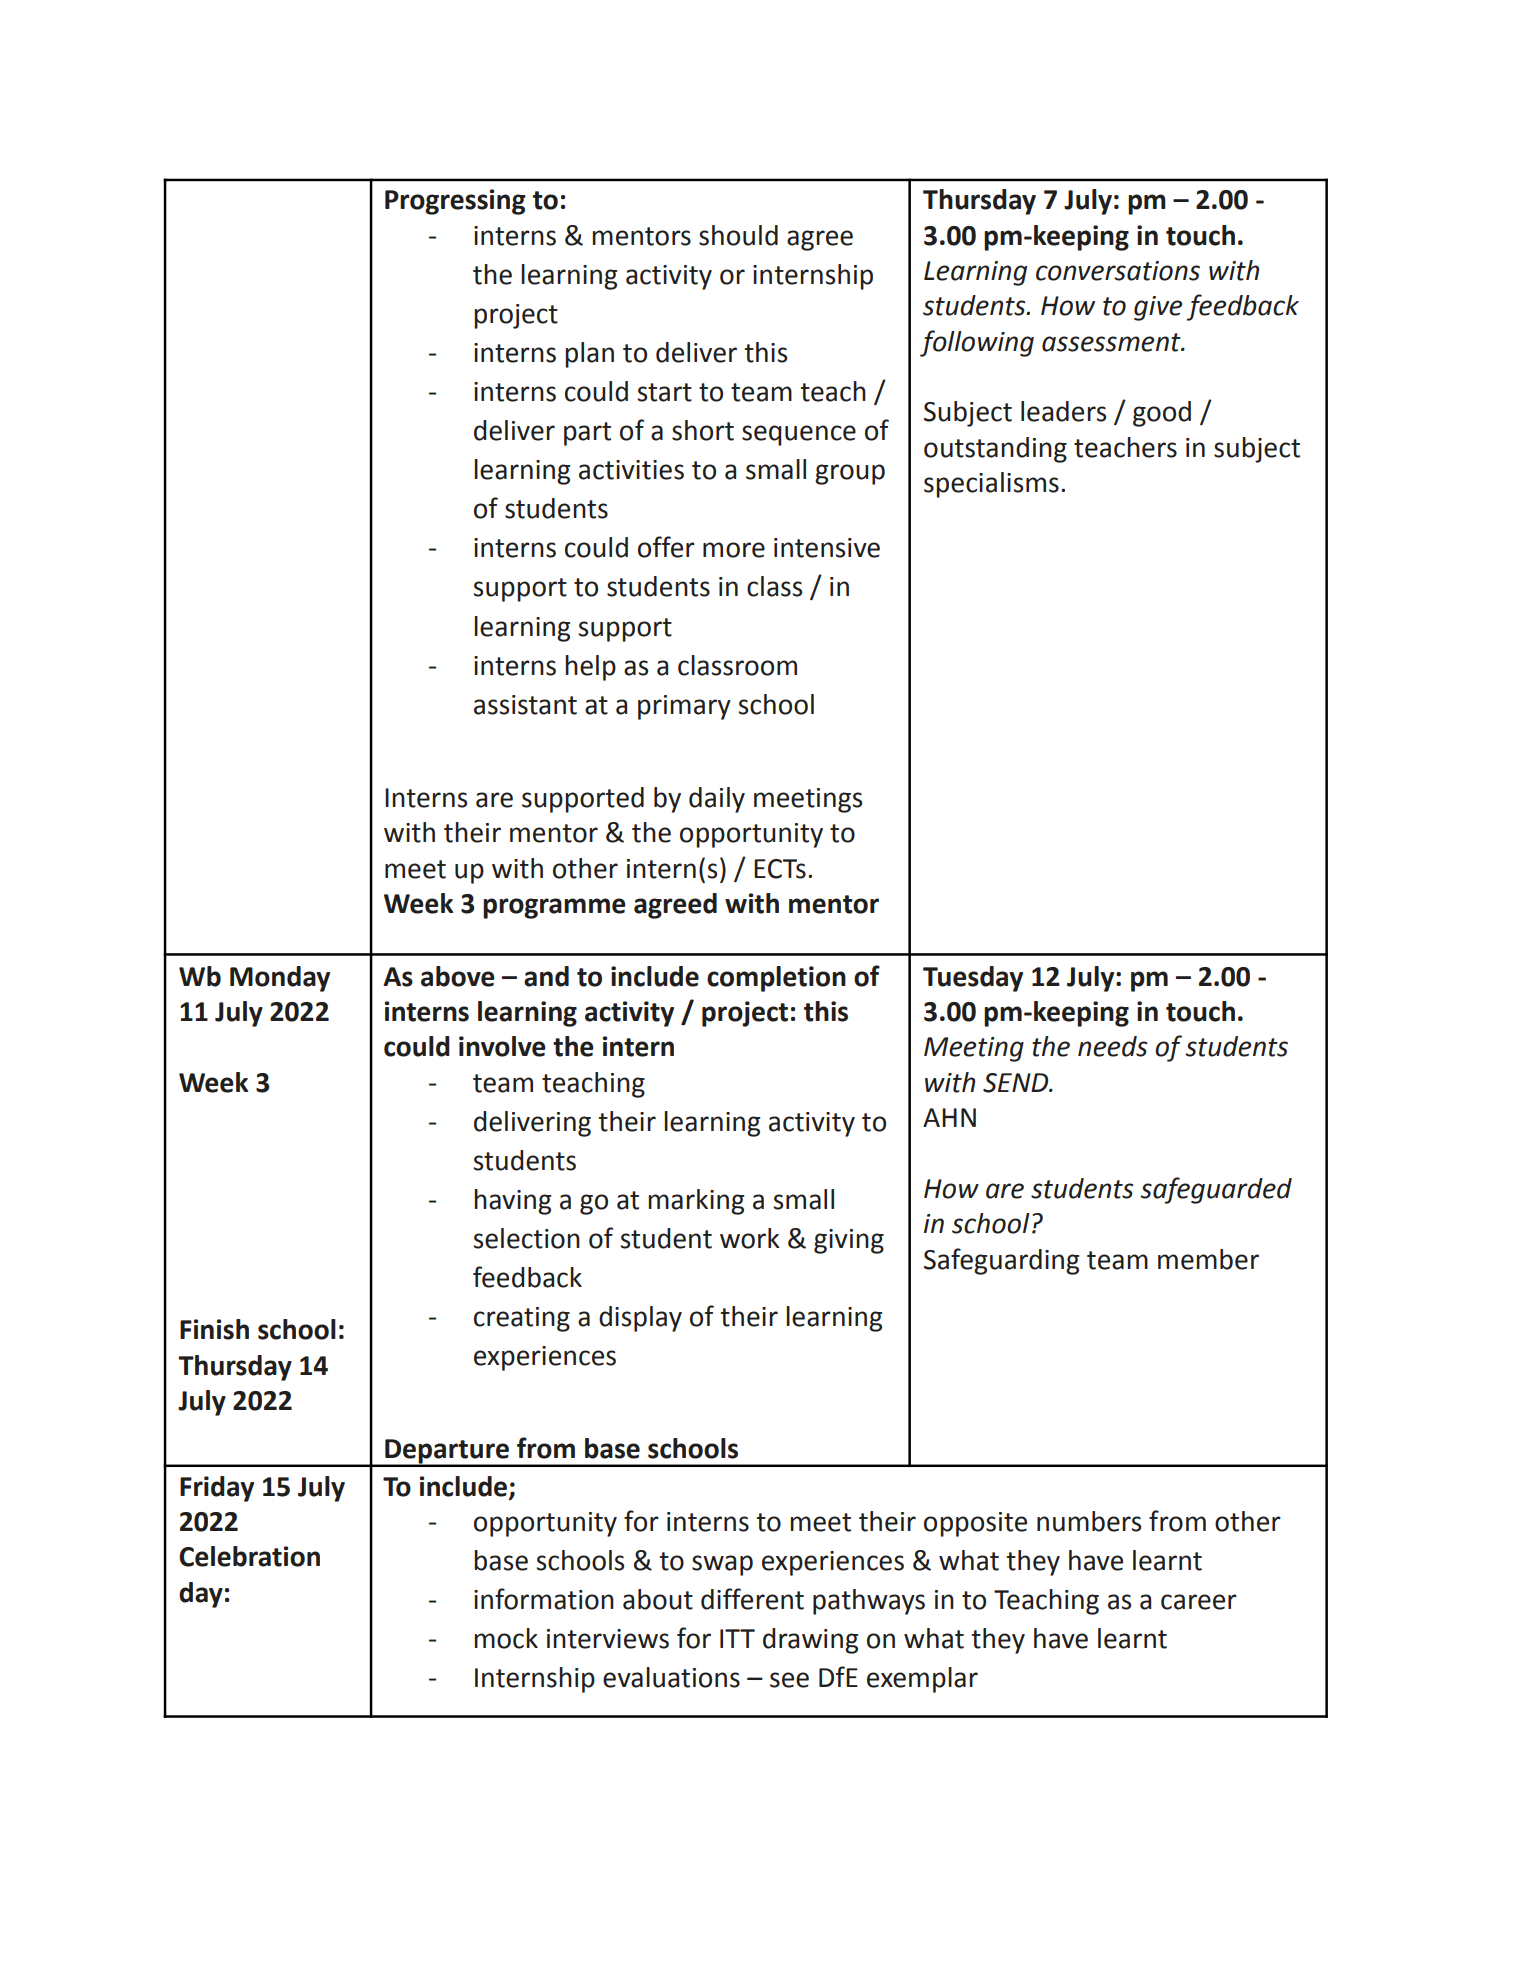 The height and width of the screenshot is (1966, 1519). I want to click on conversations, so click(1118, 271).
